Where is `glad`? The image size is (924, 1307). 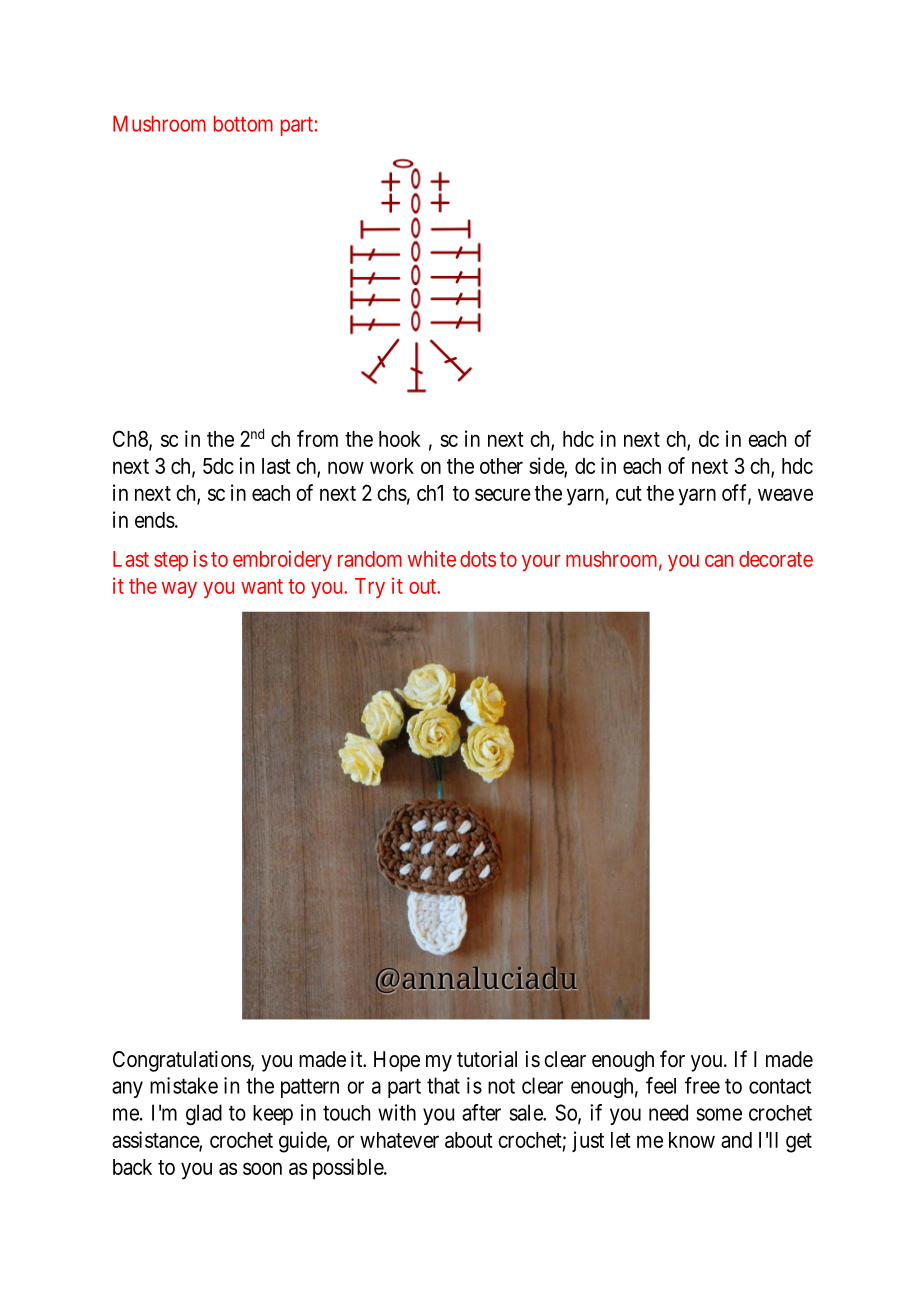 glad is located at coordinates (204, 1114).
